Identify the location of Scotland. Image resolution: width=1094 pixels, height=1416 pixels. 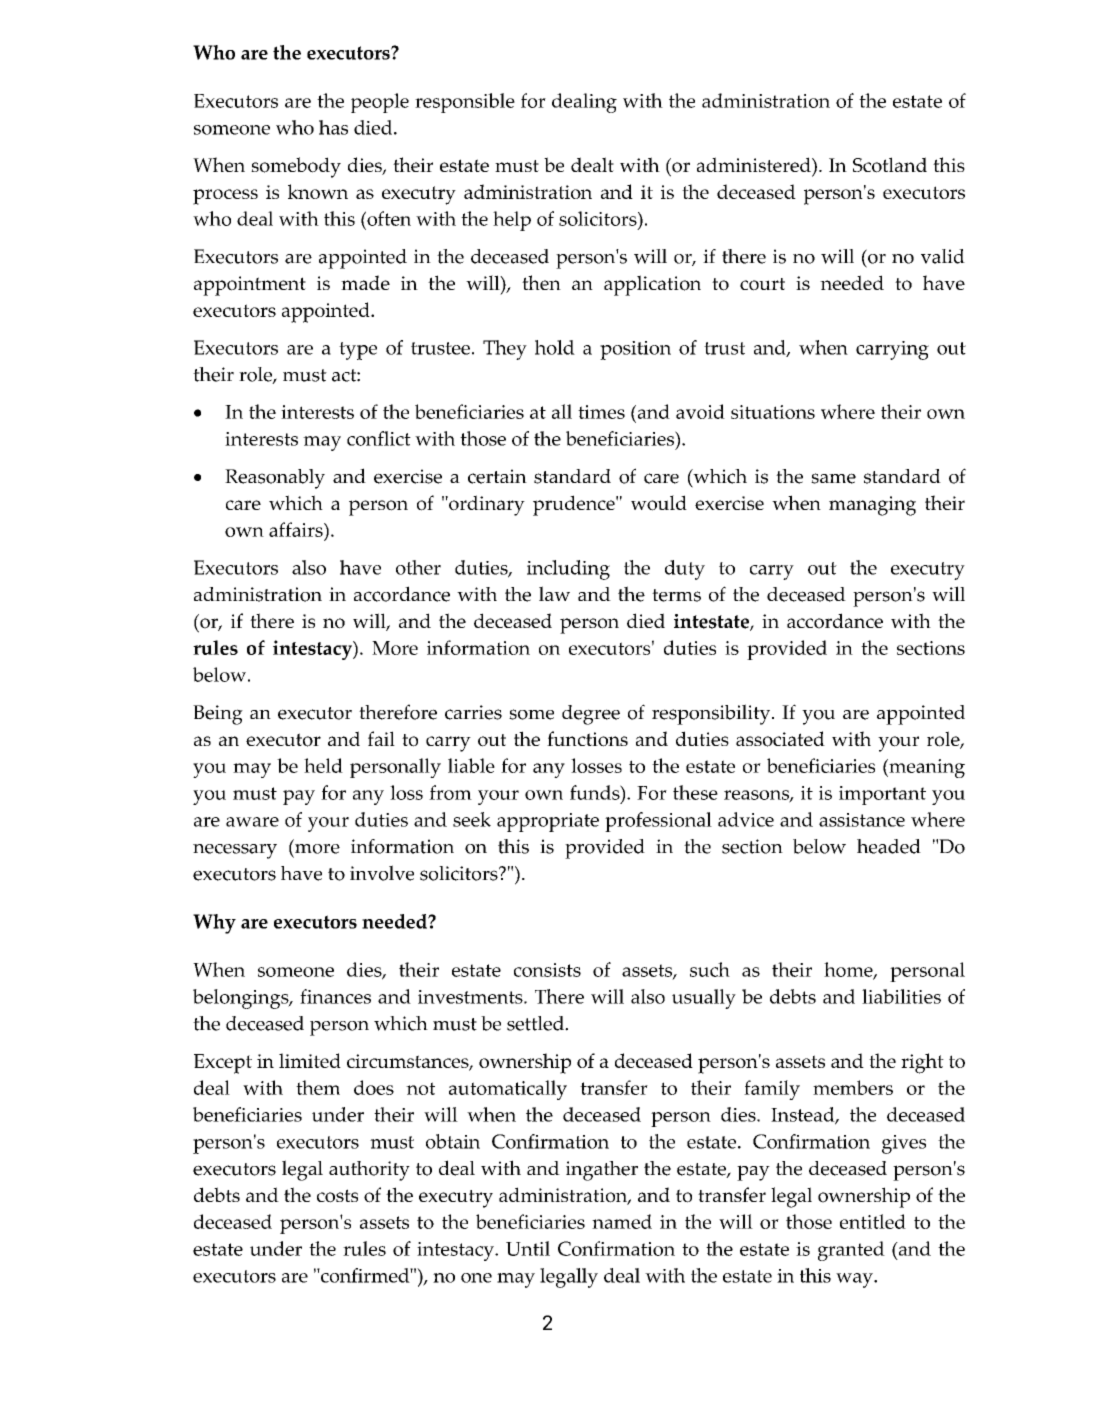
(890, 165).
